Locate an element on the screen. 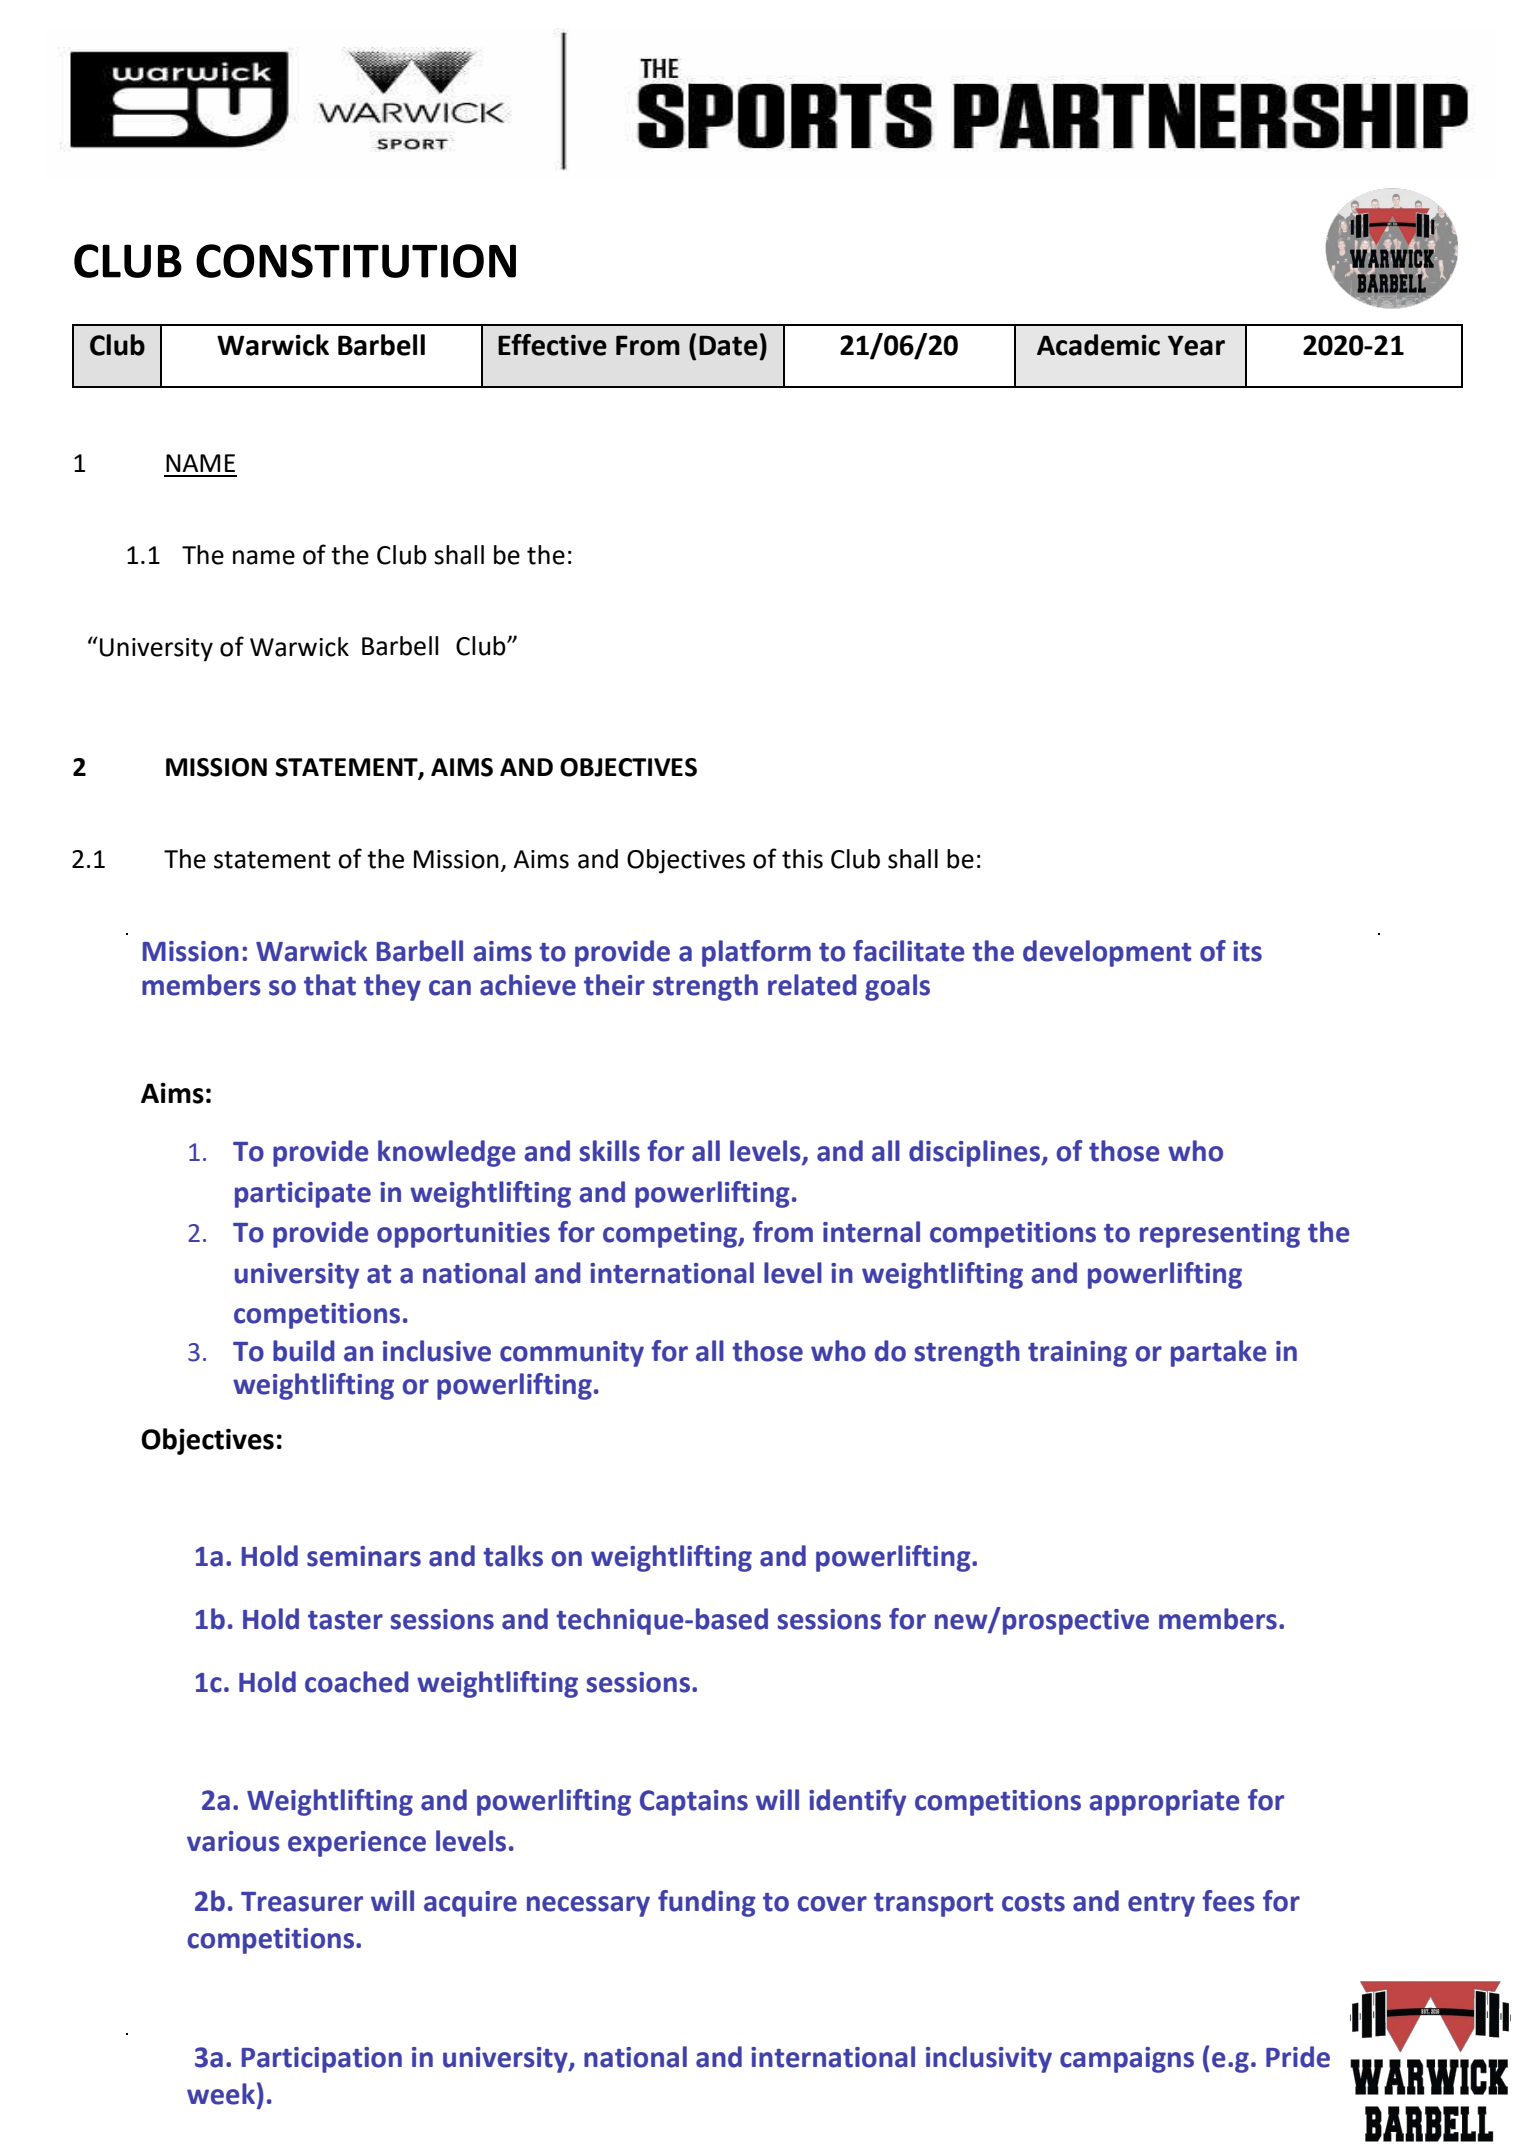  Year is located at coordinates (1196, 345).
